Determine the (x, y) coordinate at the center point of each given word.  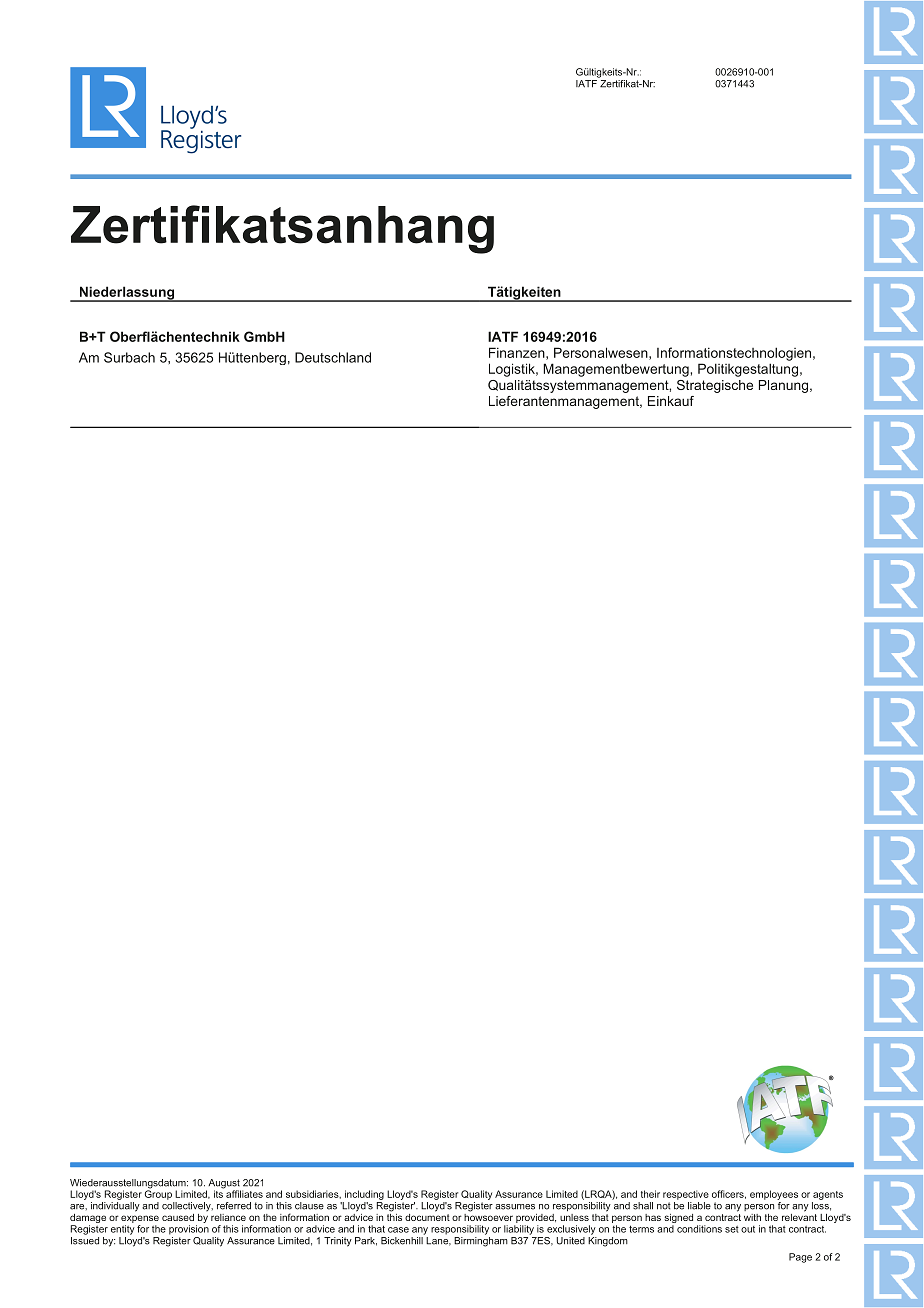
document (427, 1216)
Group (158, 1194)
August (223, 1185)
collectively (187, 1206)
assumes (515, 1207)
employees (774, 1195)
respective (686, 1195)
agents (828, 1195)
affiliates (244, 1194)
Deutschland (333, 357)
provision (189, 1230)
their (650, 1194)
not (664, 1206)
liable (699, 1206)
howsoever (488, 1216)
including (364, 1195)
